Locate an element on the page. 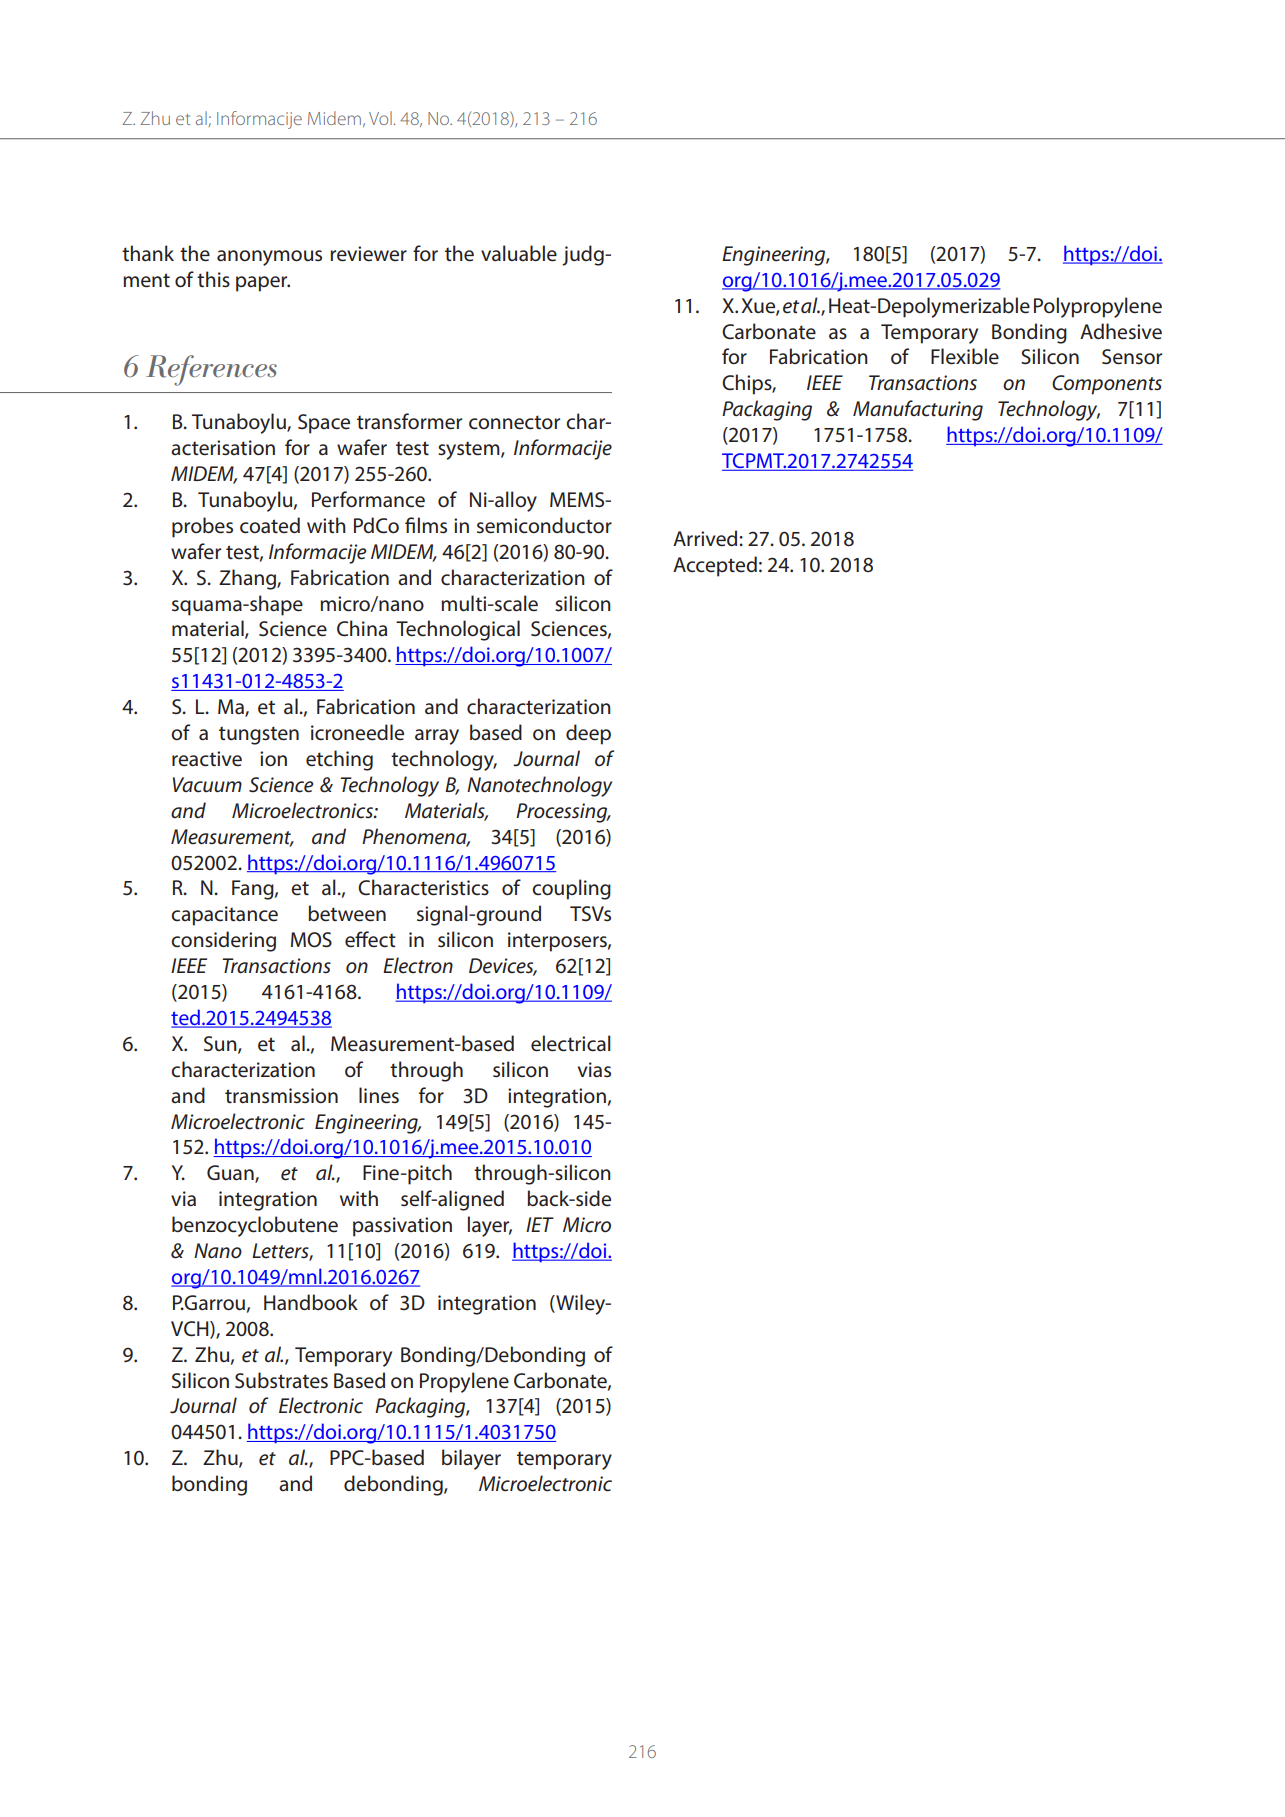 The height and width of the page is (1817, 1285). Substrates is located at coordinates (281, 1380).
